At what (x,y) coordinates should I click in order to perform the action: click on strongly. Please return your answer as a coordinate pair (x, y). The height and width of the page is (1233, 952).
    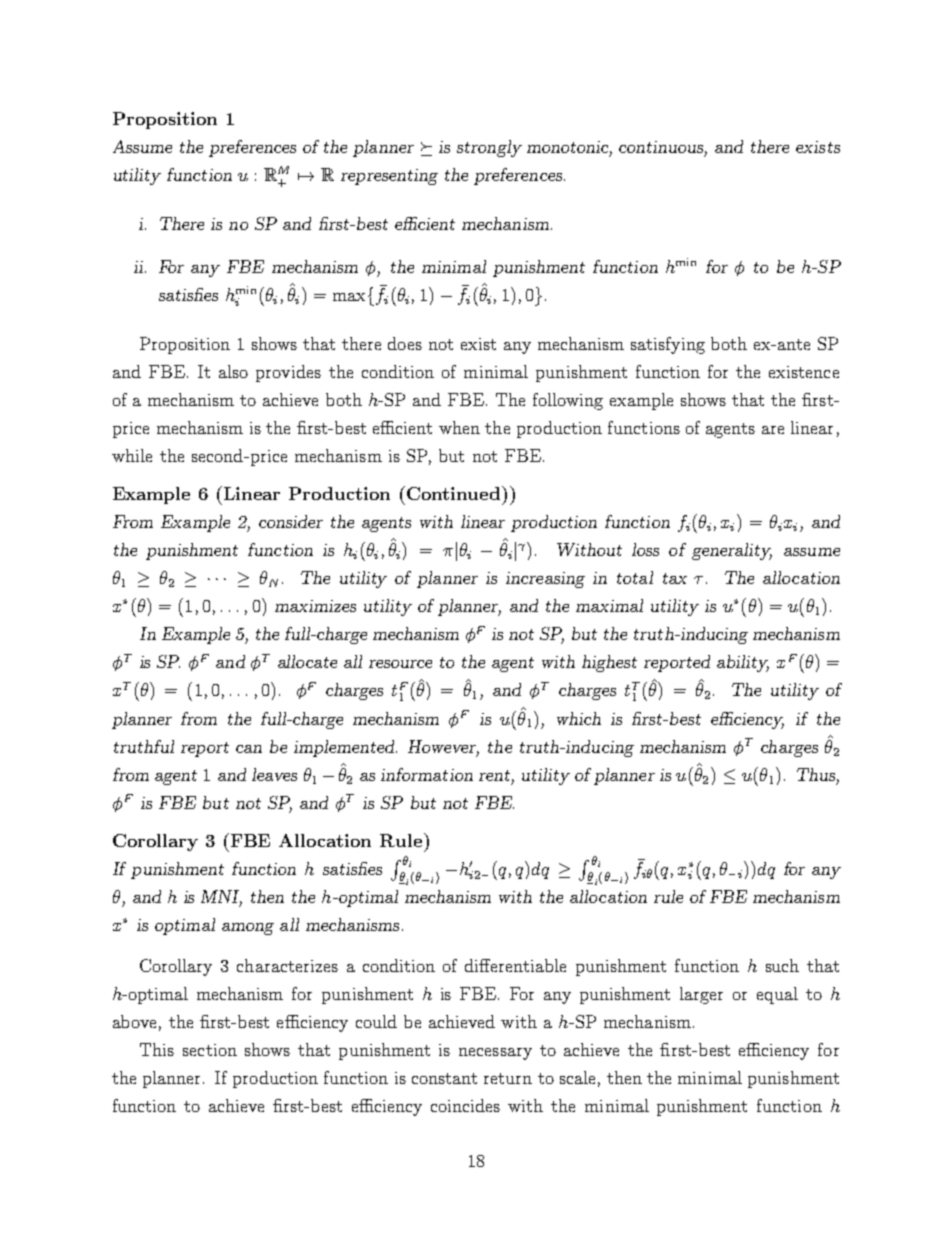
    Looking at the image, I should click on (489, 148).
